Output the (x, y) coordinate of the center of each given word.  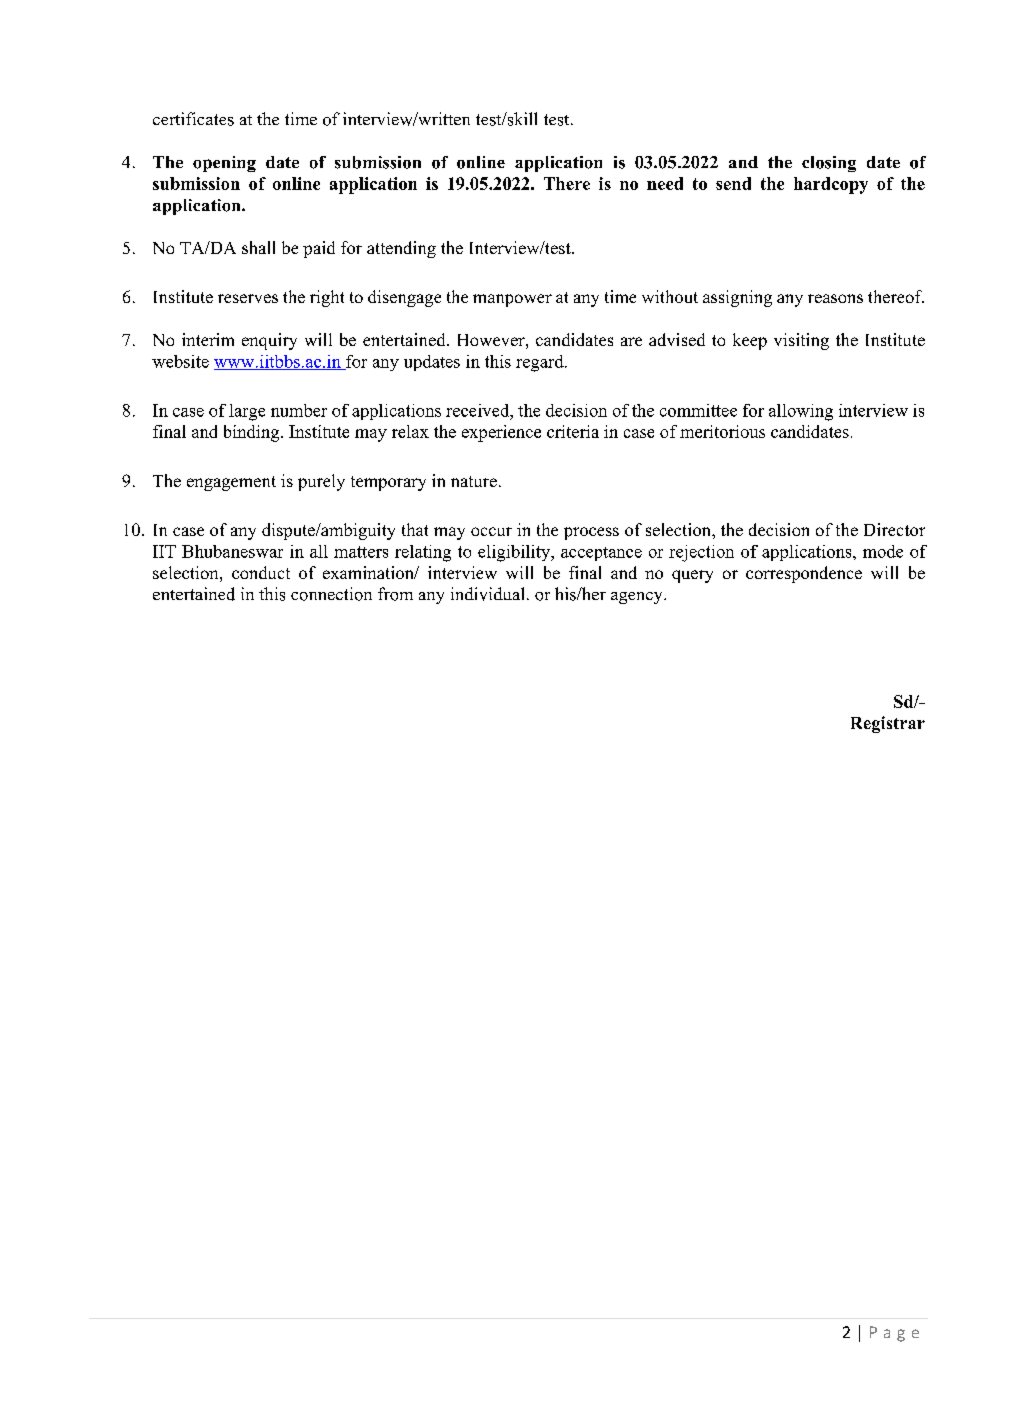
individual (487, 594)
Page (894, 1334)
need (665, 183)
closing (829, 164)
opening (224, 164)
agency (638, 598)
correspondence (804, 574)
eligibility (515, 553)
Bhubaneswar (232, 551)
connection (331, 594)
